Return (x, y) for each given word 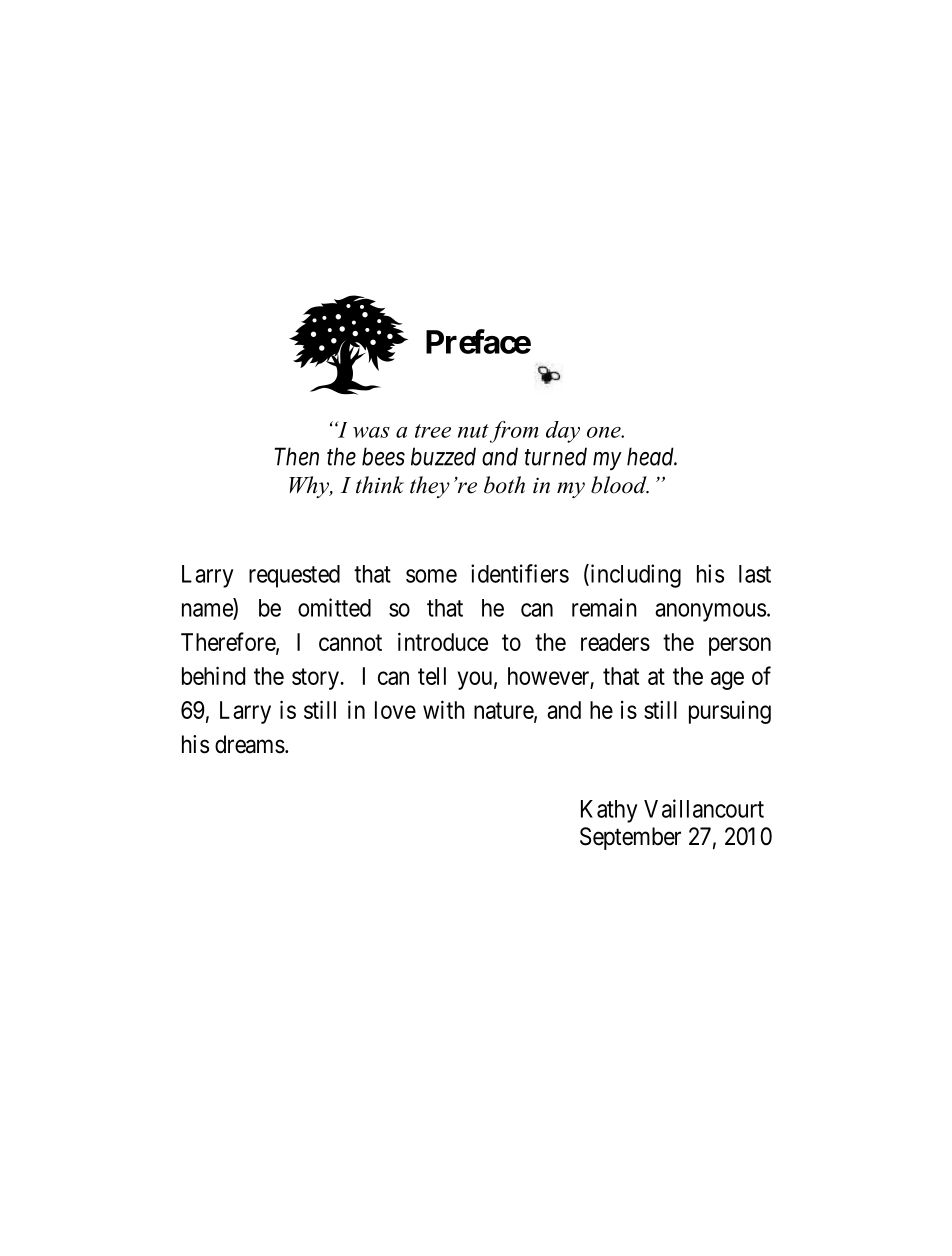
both (504, 485)
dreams (250, 744)
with (444, 709)
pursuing (730, 712)
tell (432, 676)
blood (620, 485)
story (316, 679)
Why (310, 487)
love (395, 710)
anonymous (710, 612)
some (431, 576)
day (563, 432)
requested (294, 576)
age (727, 680)
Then (297, 456)
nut (473, 431)
